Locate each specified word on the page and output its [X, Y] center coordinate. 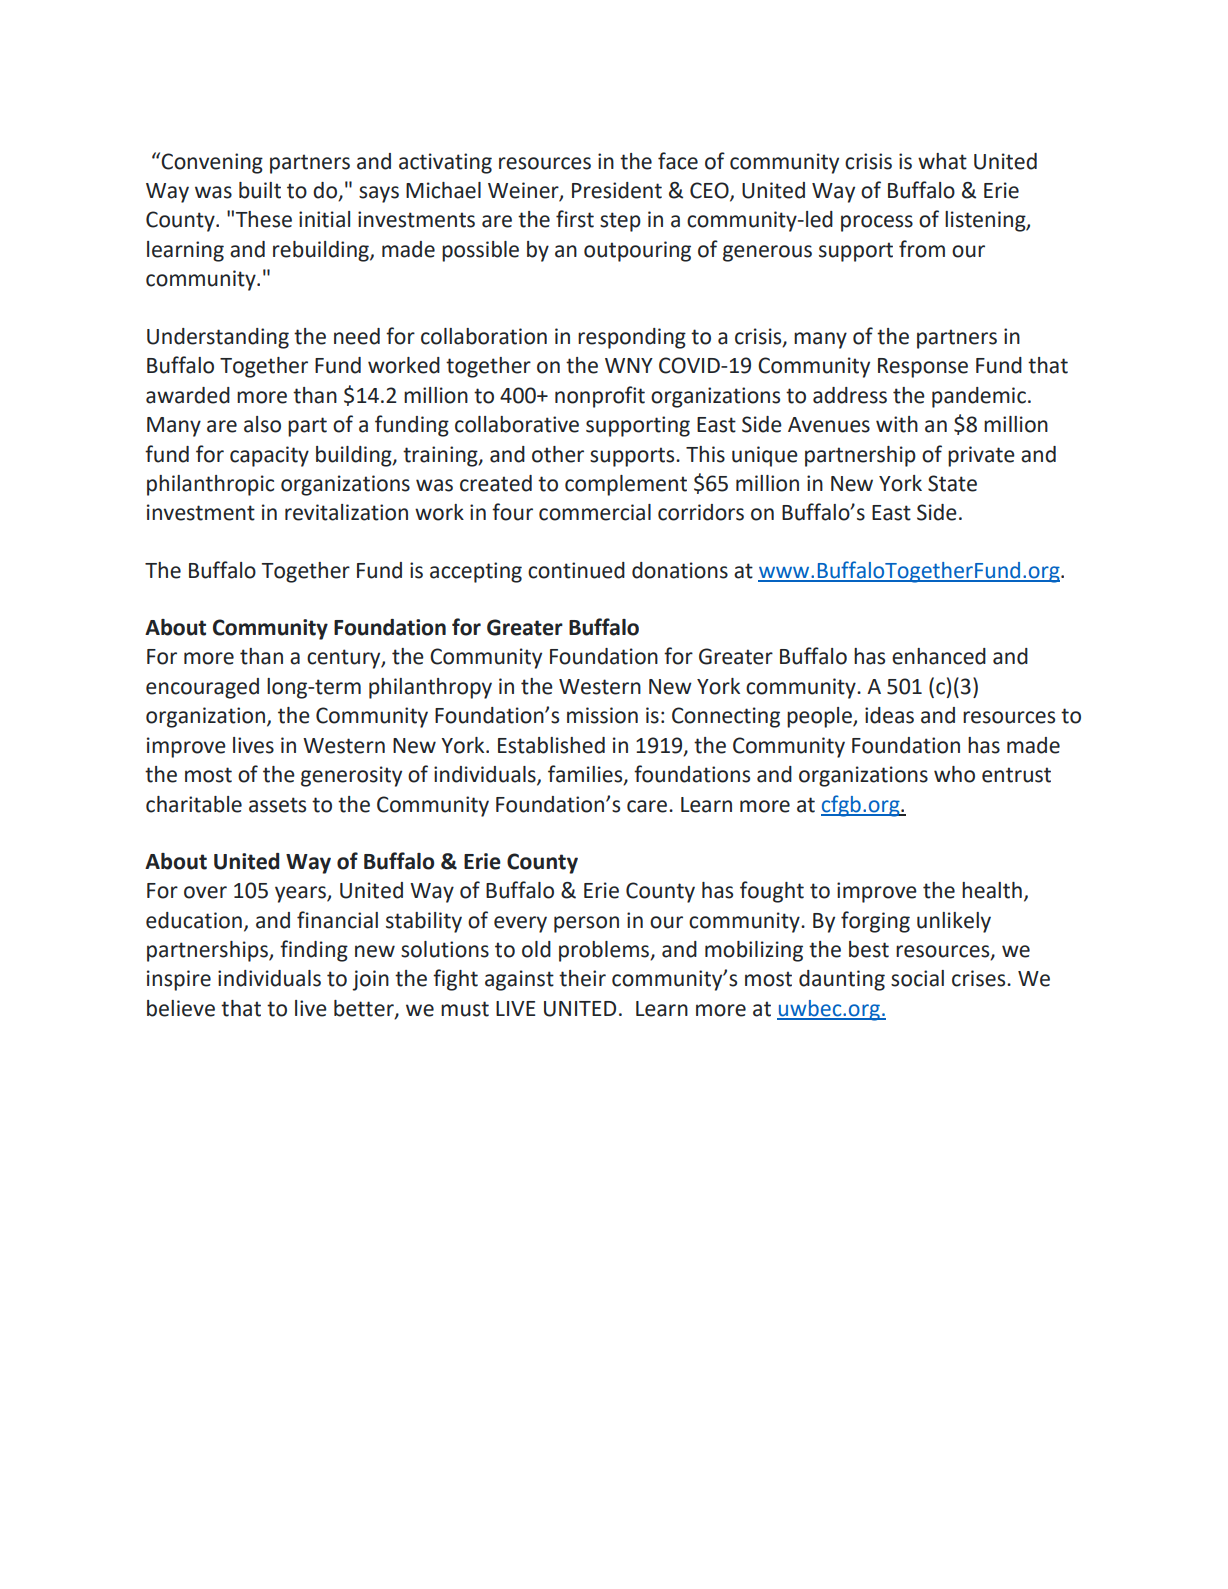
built [260, 190]
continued [576, 570]
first [575, 219]
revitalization [346, 512]
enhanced [939, 656]
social [917, 978]
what [942, 161]
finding [314, 951]
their [582, 978]
